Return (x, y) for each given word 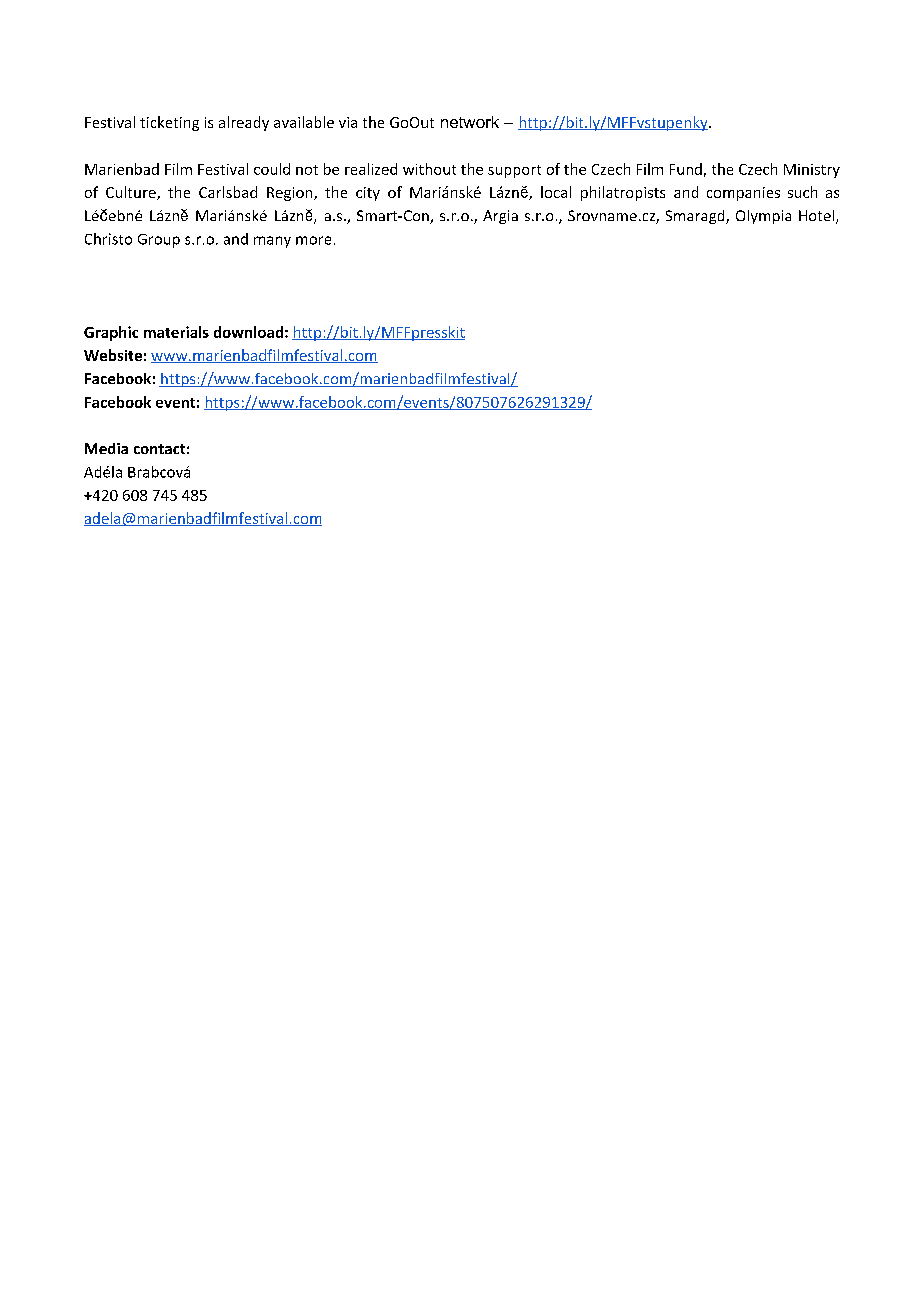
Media (106, 448)
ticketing (169, 123)
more (313, 240)
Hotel (818, 217)
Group (159, 241)
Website (113, 355)
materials (176, 332)
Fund (686, 169)
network (470, 122)
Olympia (763, 217)
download (248, 332)
